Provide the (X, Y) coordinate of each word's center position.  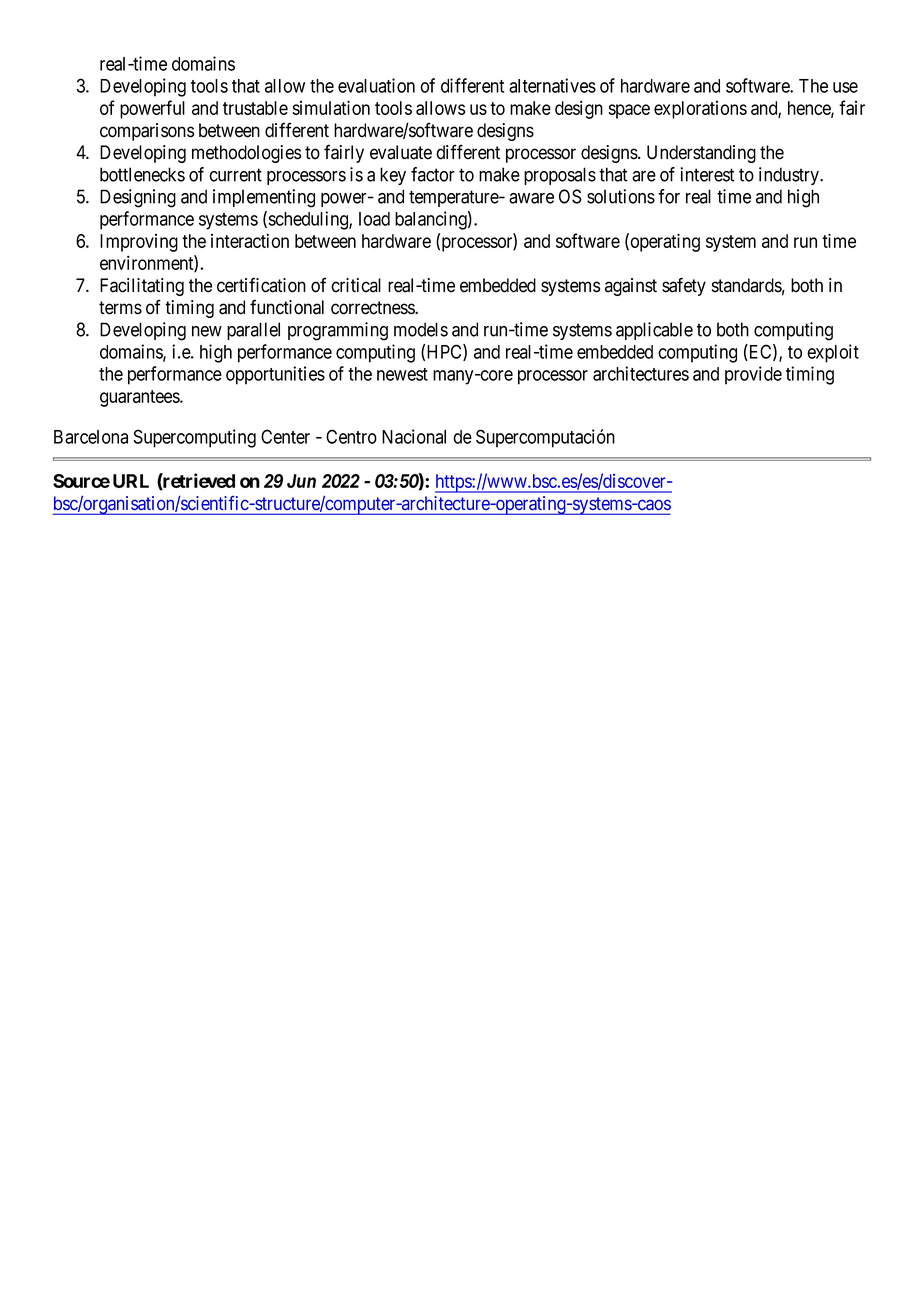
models (421, 329)
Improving (139, 243)
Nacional (414, 436)
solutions (621, 196)
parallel (253, 331)
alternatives (552, 85)
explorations (700, 110)
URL (131, 481)
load (374, 219)
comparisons (147, 132)
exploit (833, 353)
